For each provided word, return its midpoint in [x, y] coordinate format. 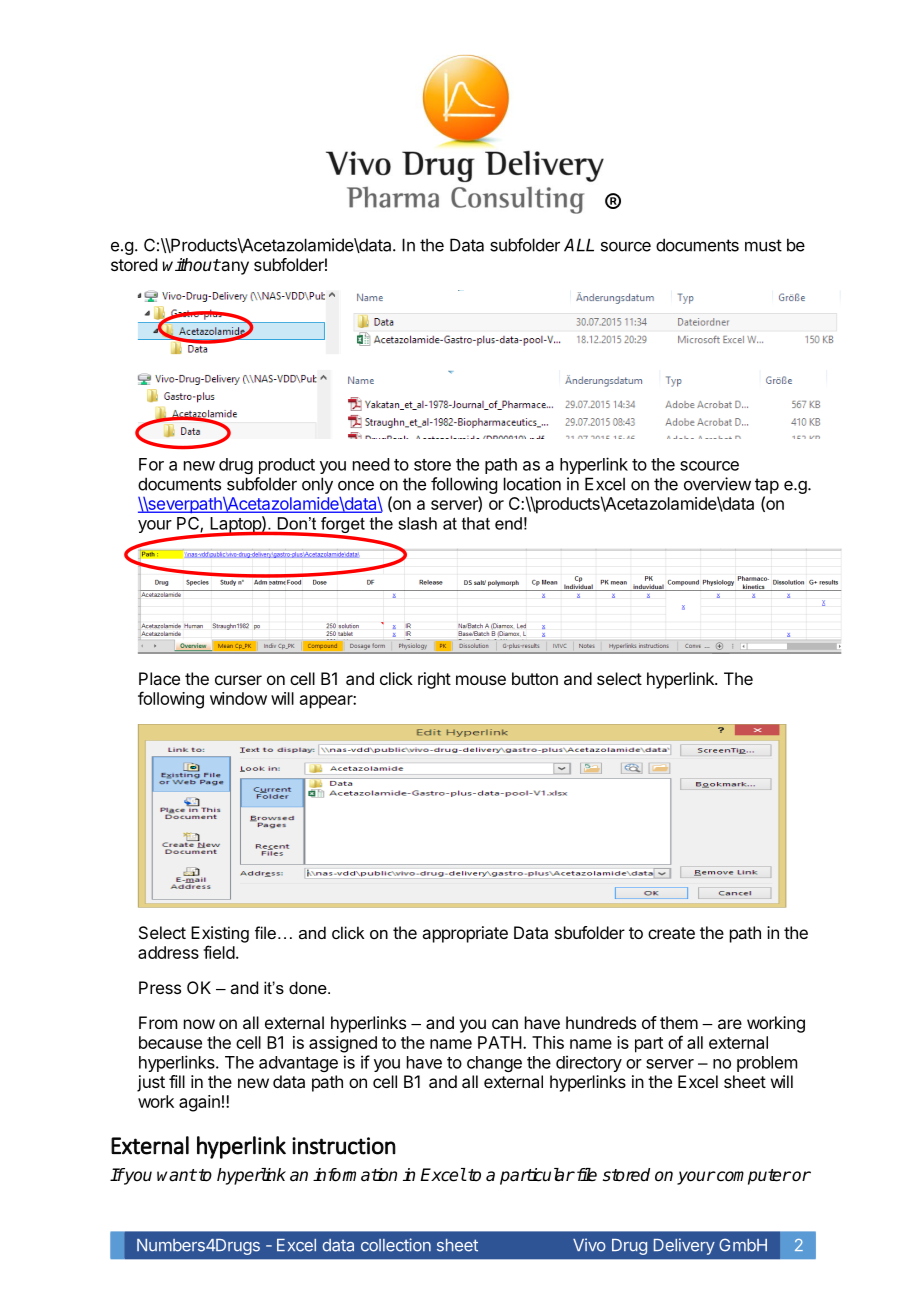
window [238, 698]
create [671, 933]
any [234, 268]
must [763, 245]
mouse [481, 680]
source [626, 246]
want [177, 1175]
